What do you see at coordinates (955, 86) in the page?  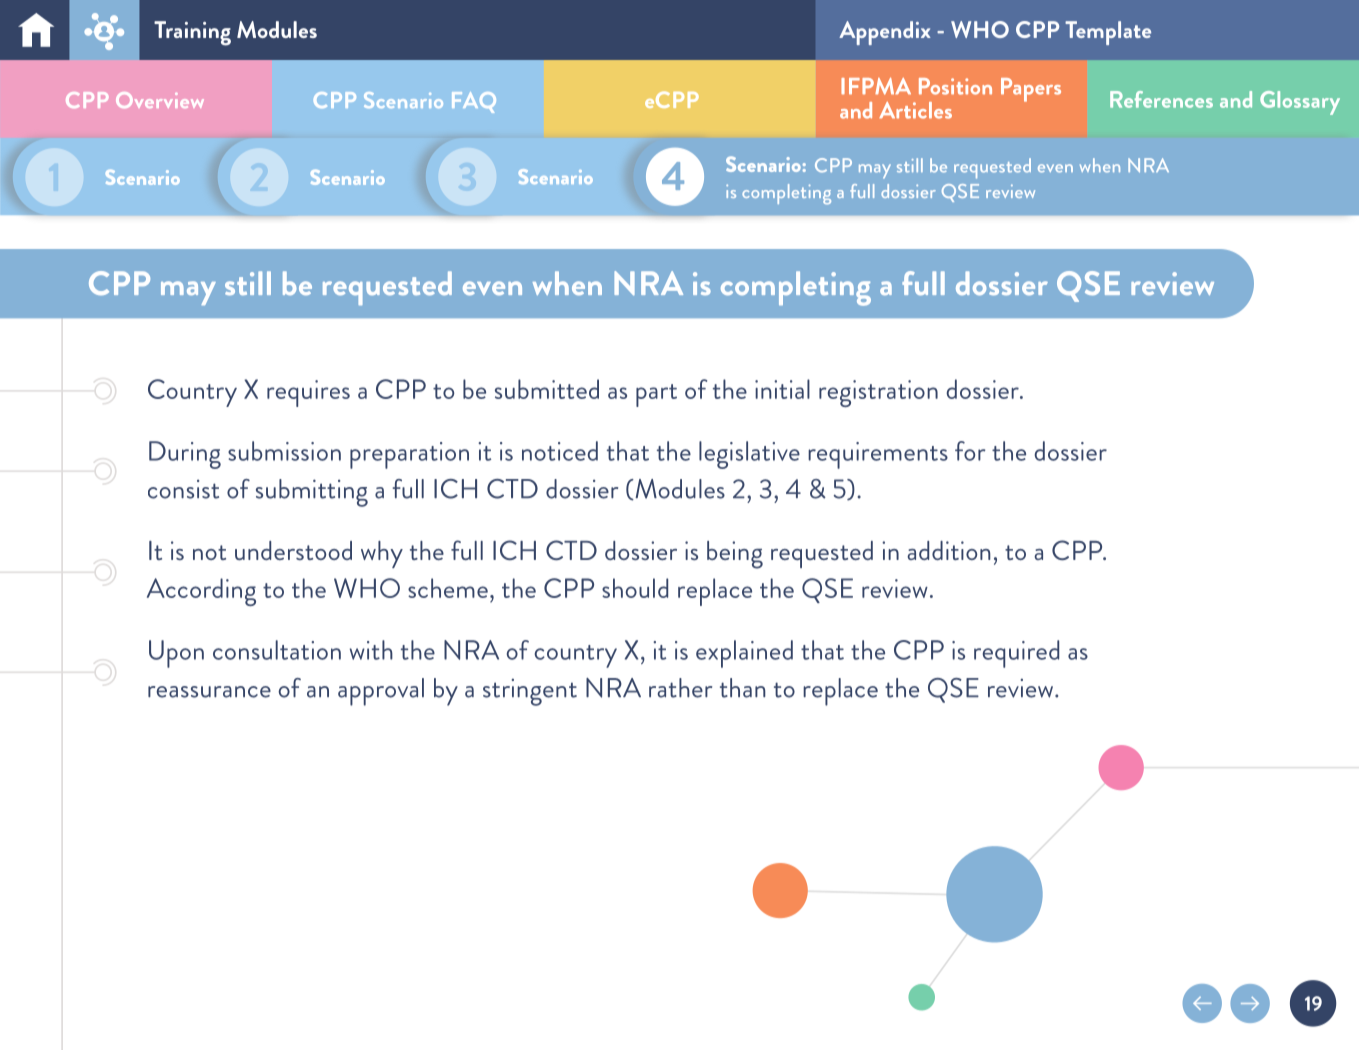 I see `Position` at bounding box center [955, 86].
